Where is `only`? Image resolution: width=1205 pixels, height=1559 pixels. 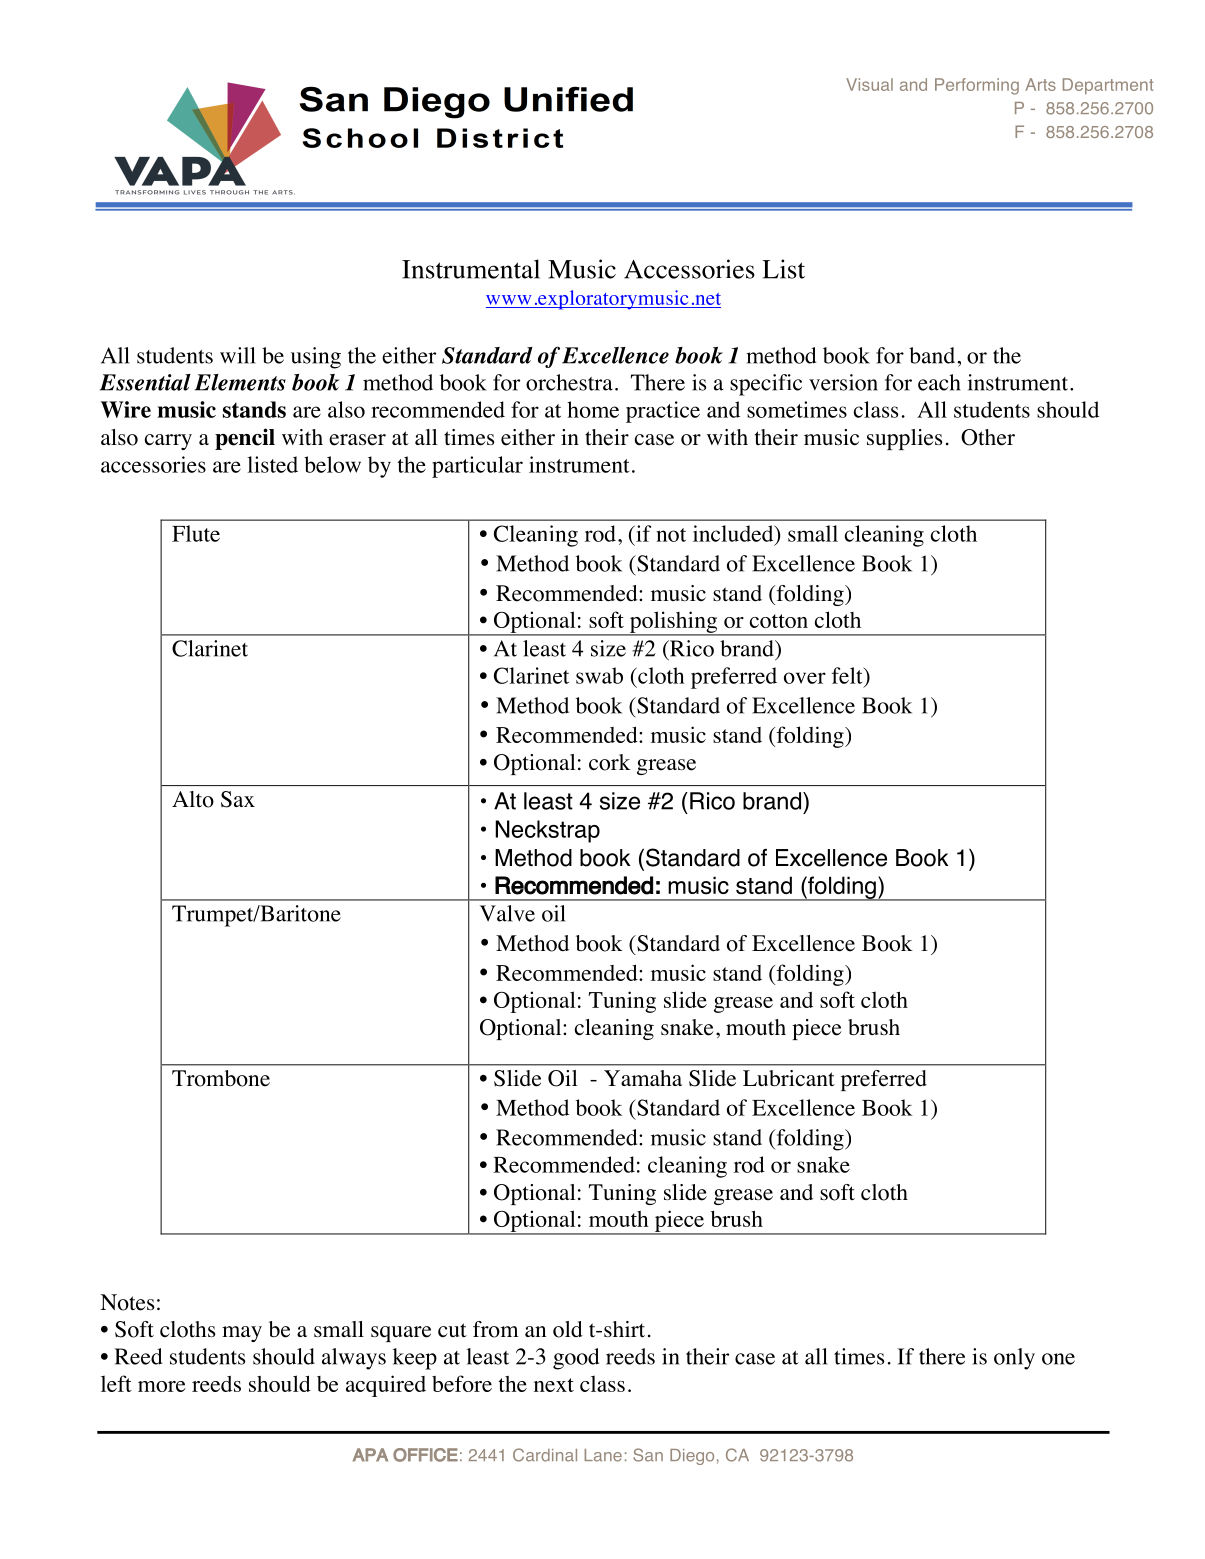
only is located at coordinates (1014, 1359).
